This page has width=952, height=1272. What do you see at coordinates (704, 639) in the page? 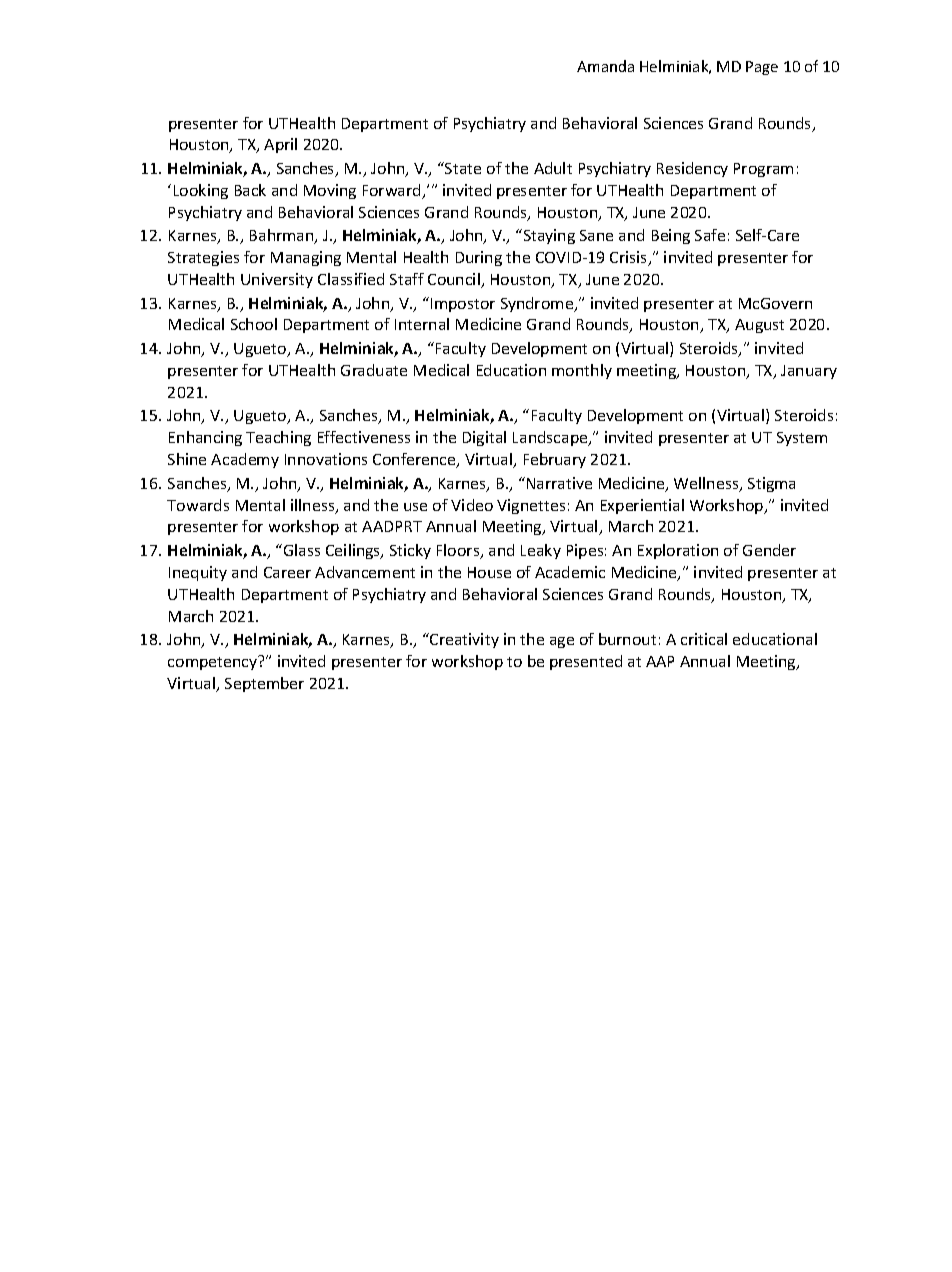
I see `critical` at bounding box center [704, 639].
